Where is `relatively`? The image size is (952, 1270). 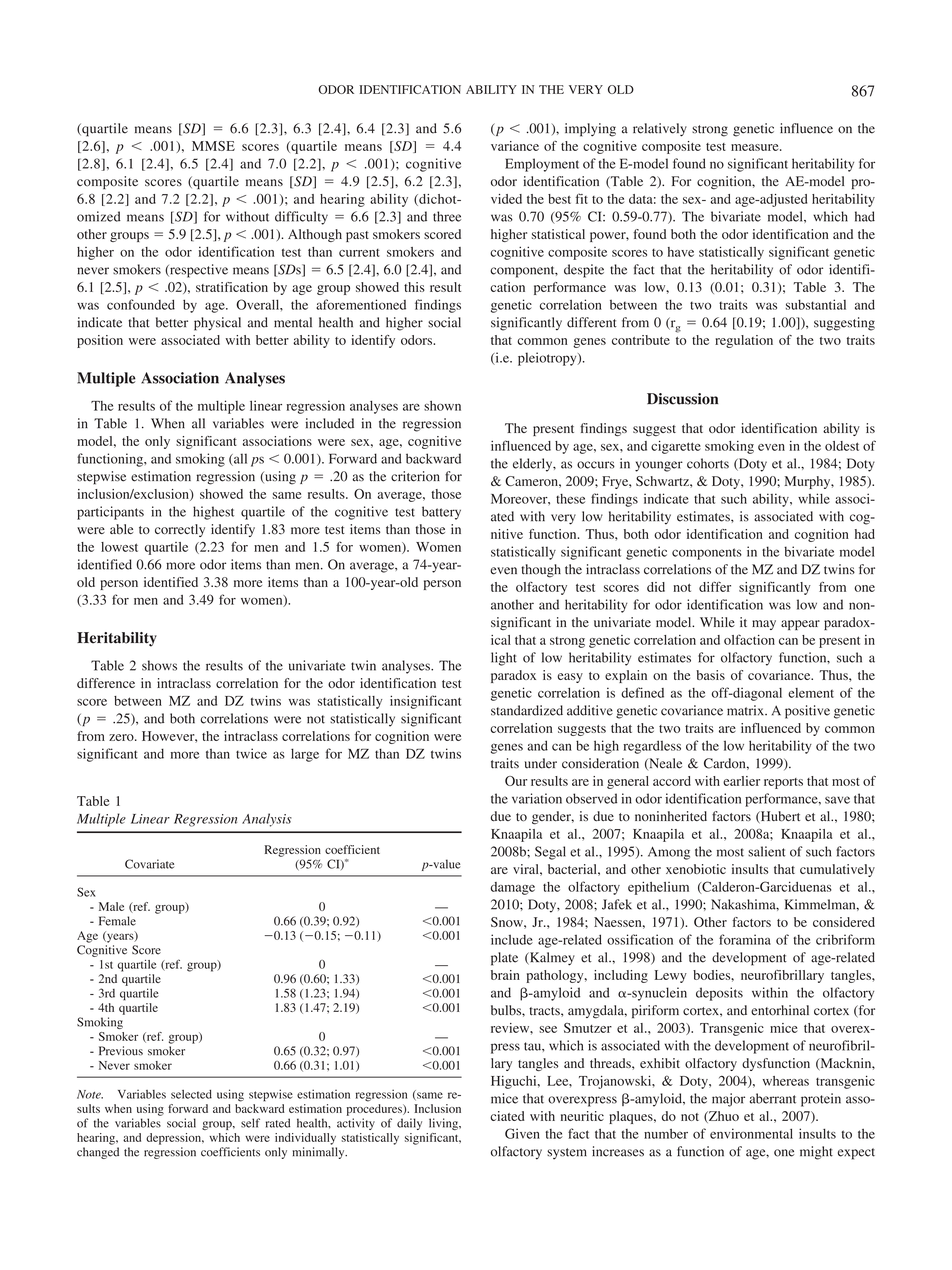
relatively is located at coordinates (660, 130).
